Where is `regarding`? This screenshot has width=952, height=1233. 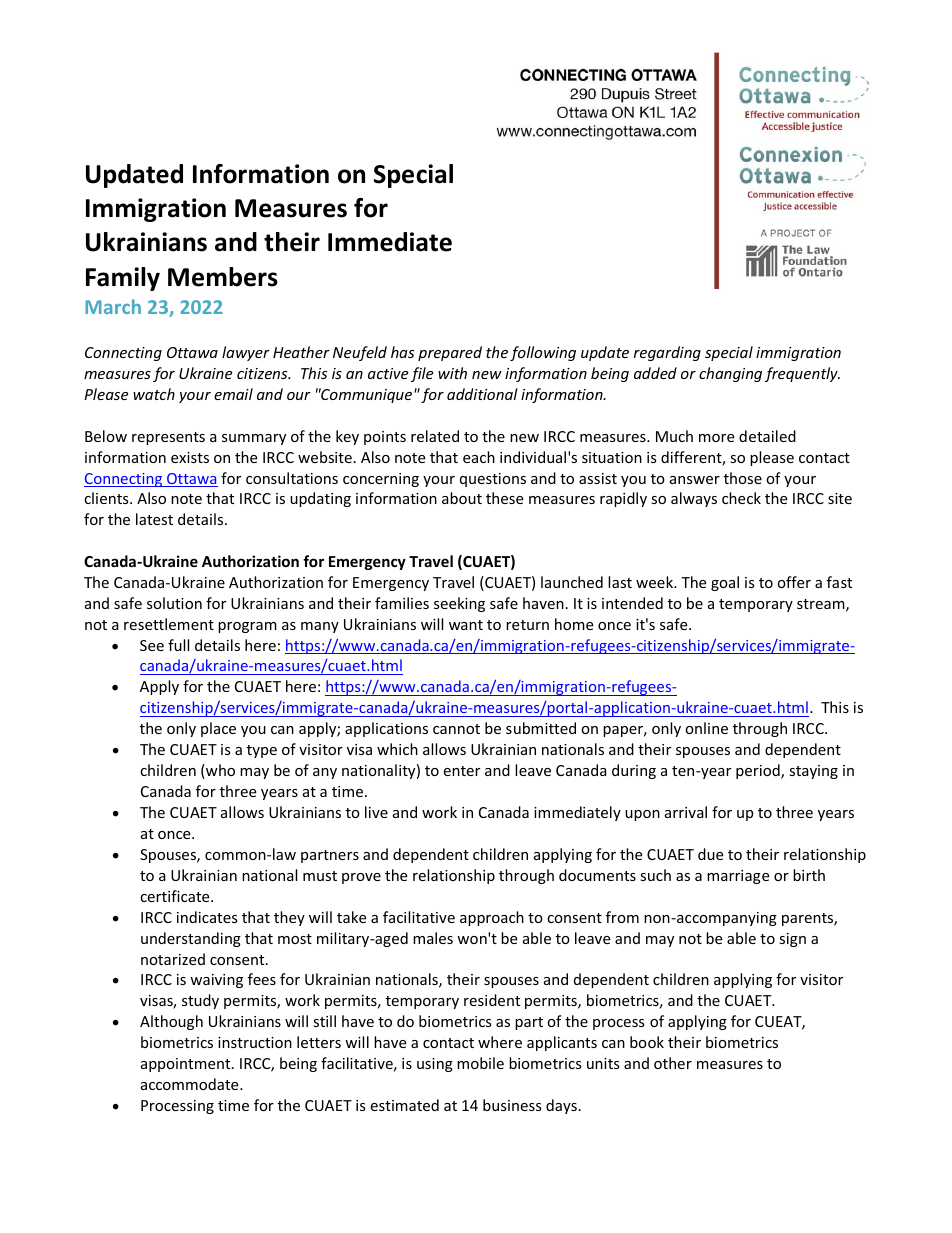
regarding is located at coordinates (667, 353).
